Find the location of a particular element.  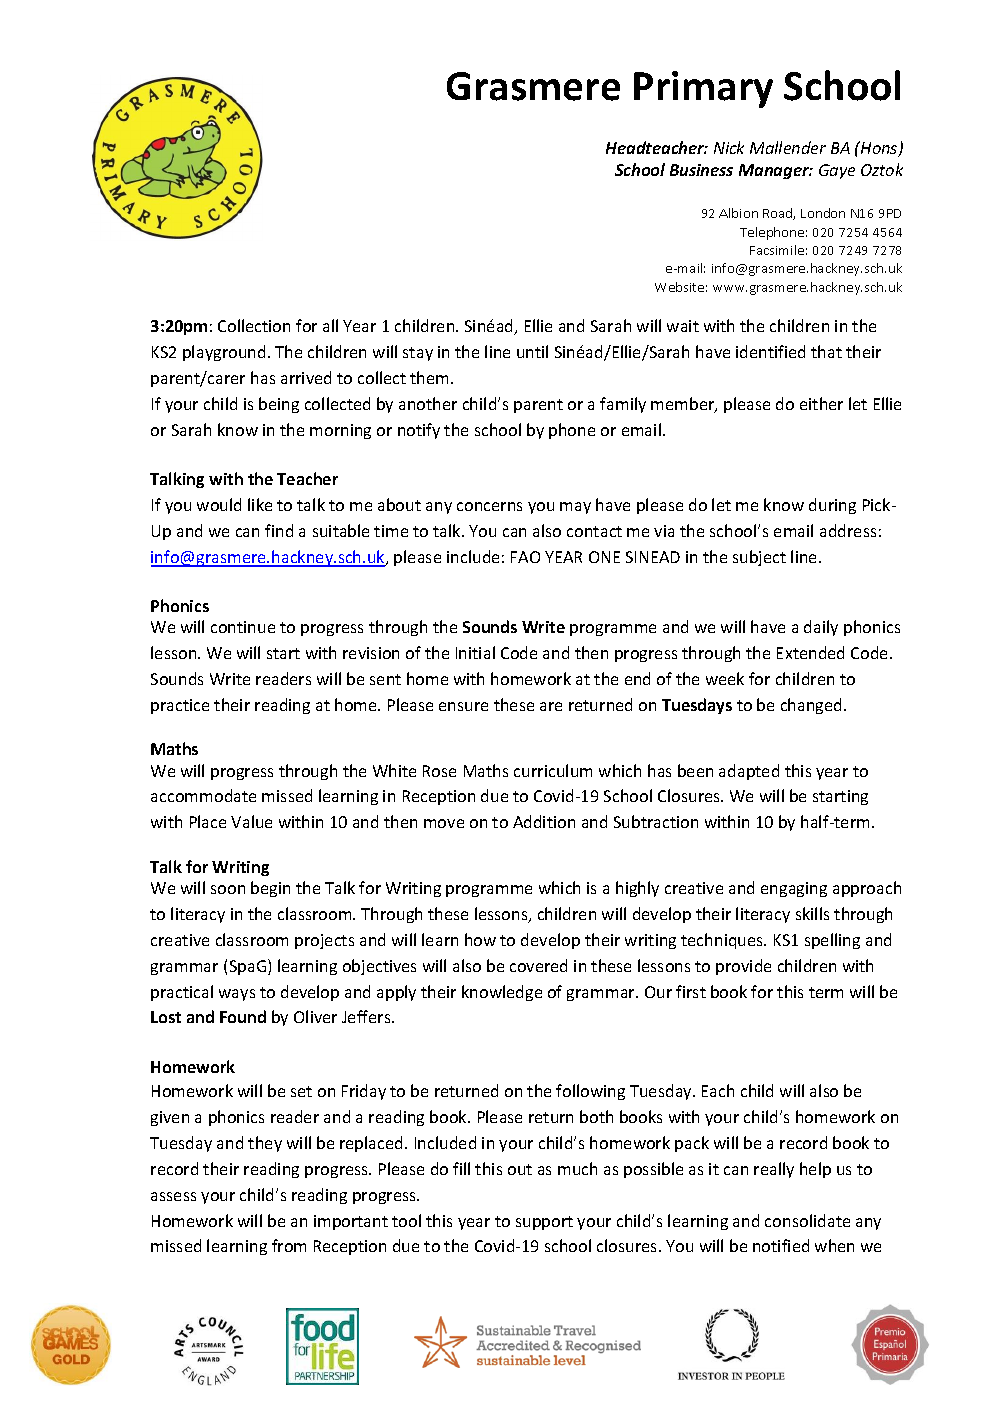

begin is located at coordinates (270, 889).
